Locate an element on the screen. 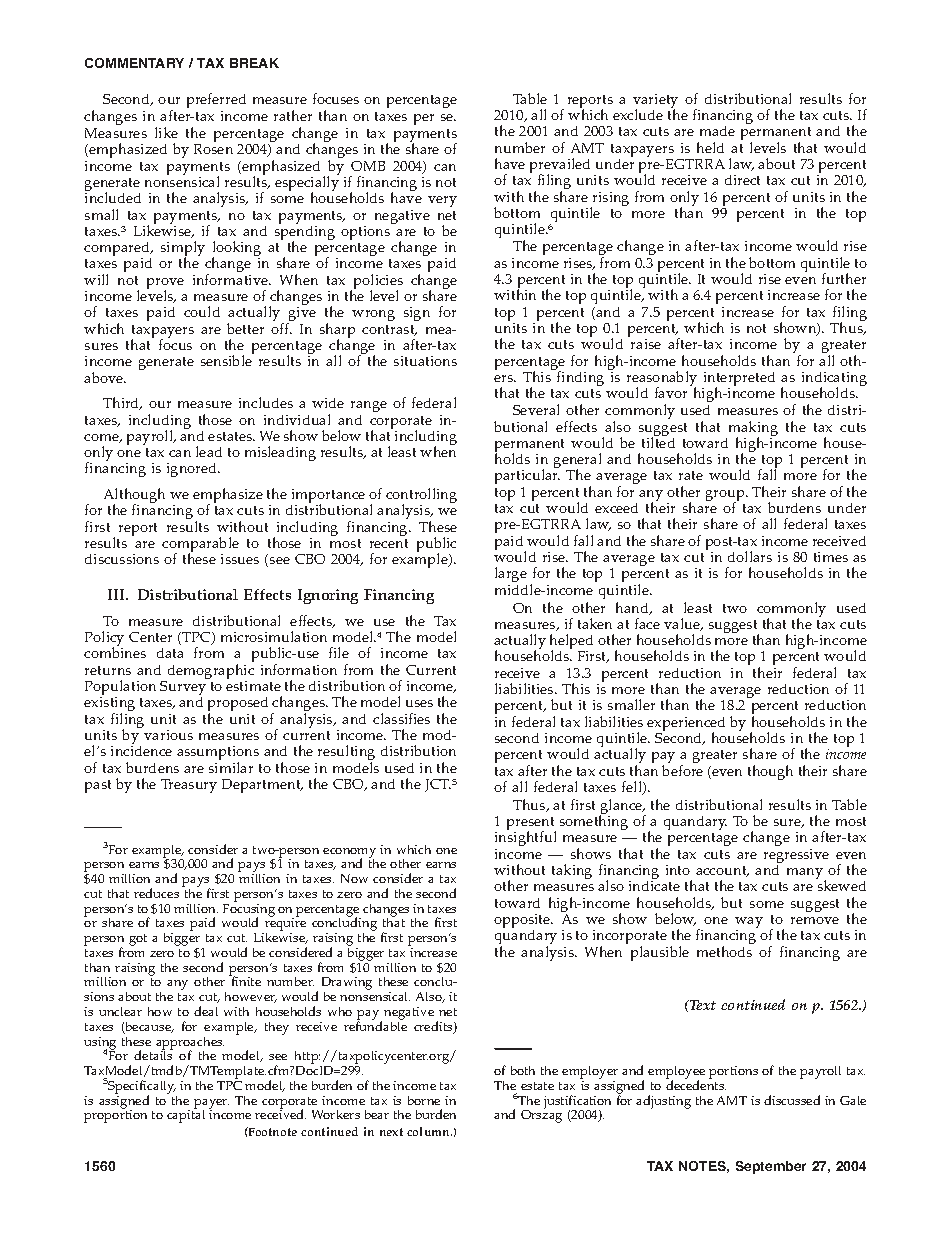 The width and height of the screenshot is (952, 1233). made is located at coordinates (717, 131).
